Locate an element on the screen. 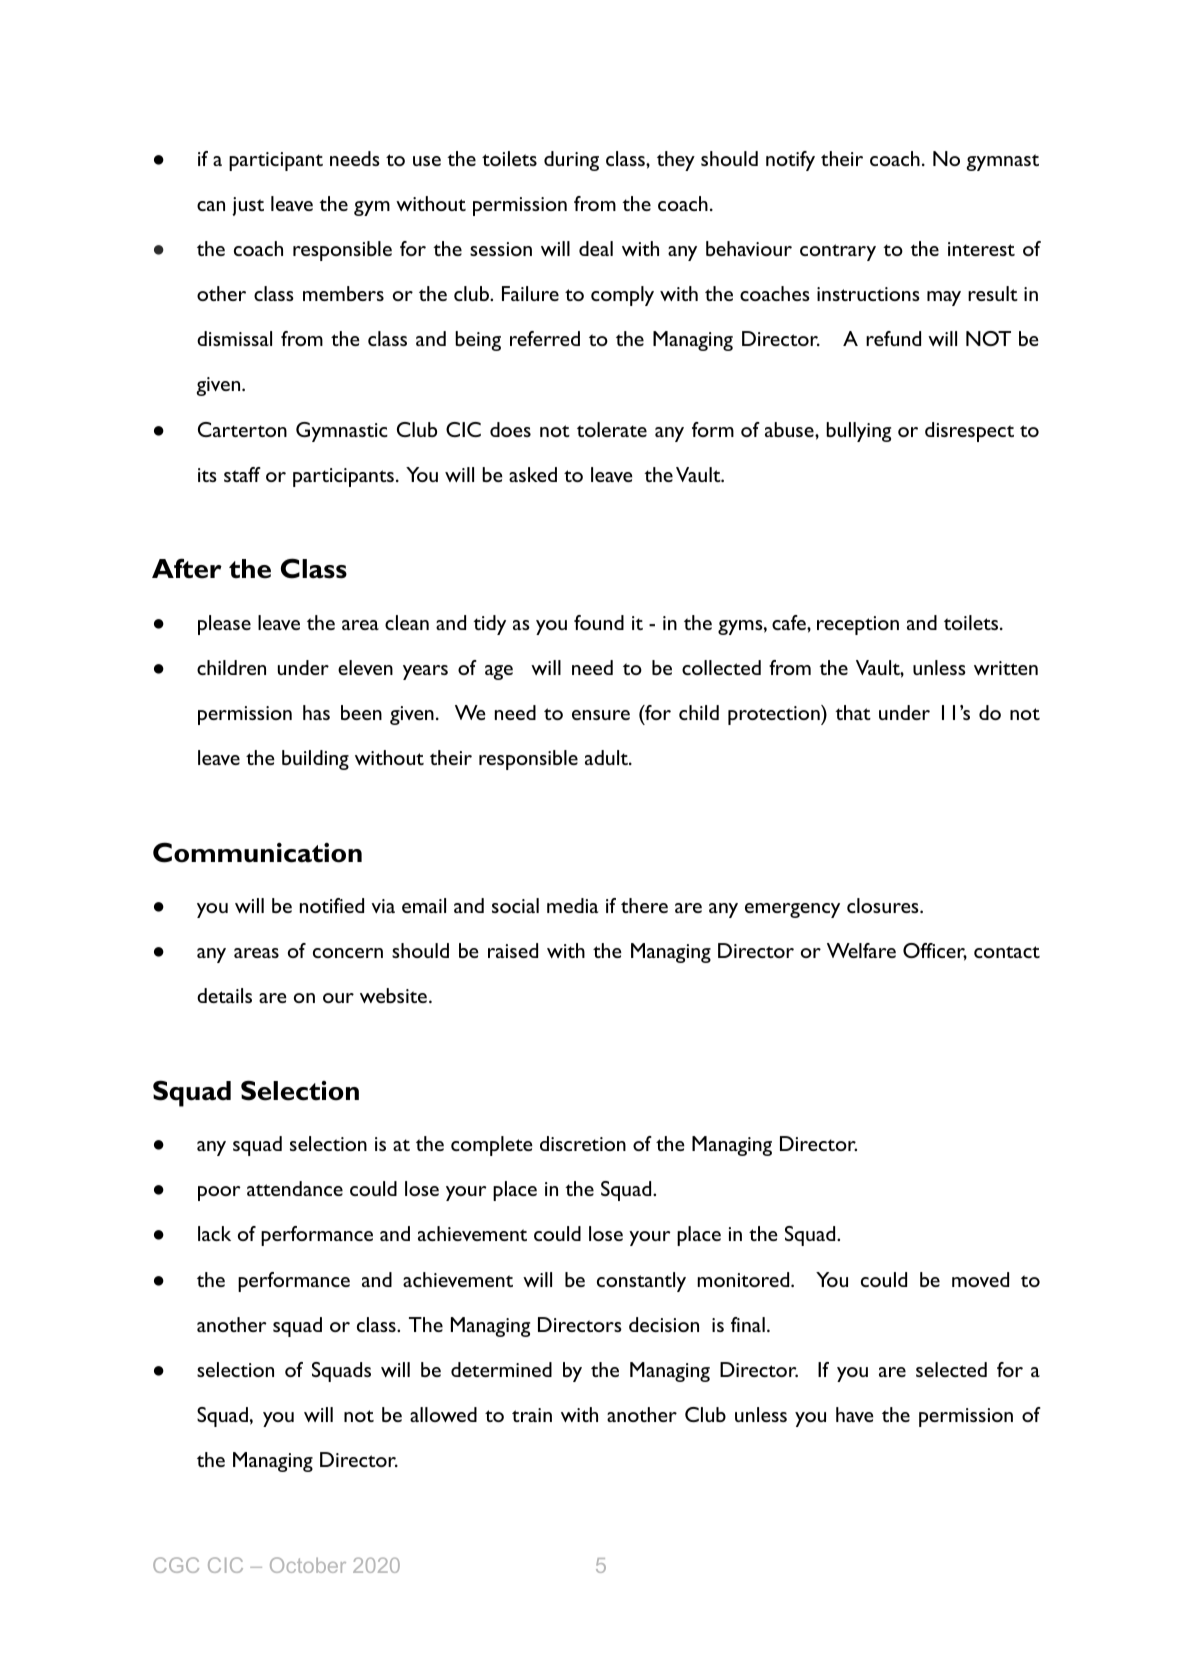 The image size is (1185, 1674). contrary is located at coordinates (838, 252).
